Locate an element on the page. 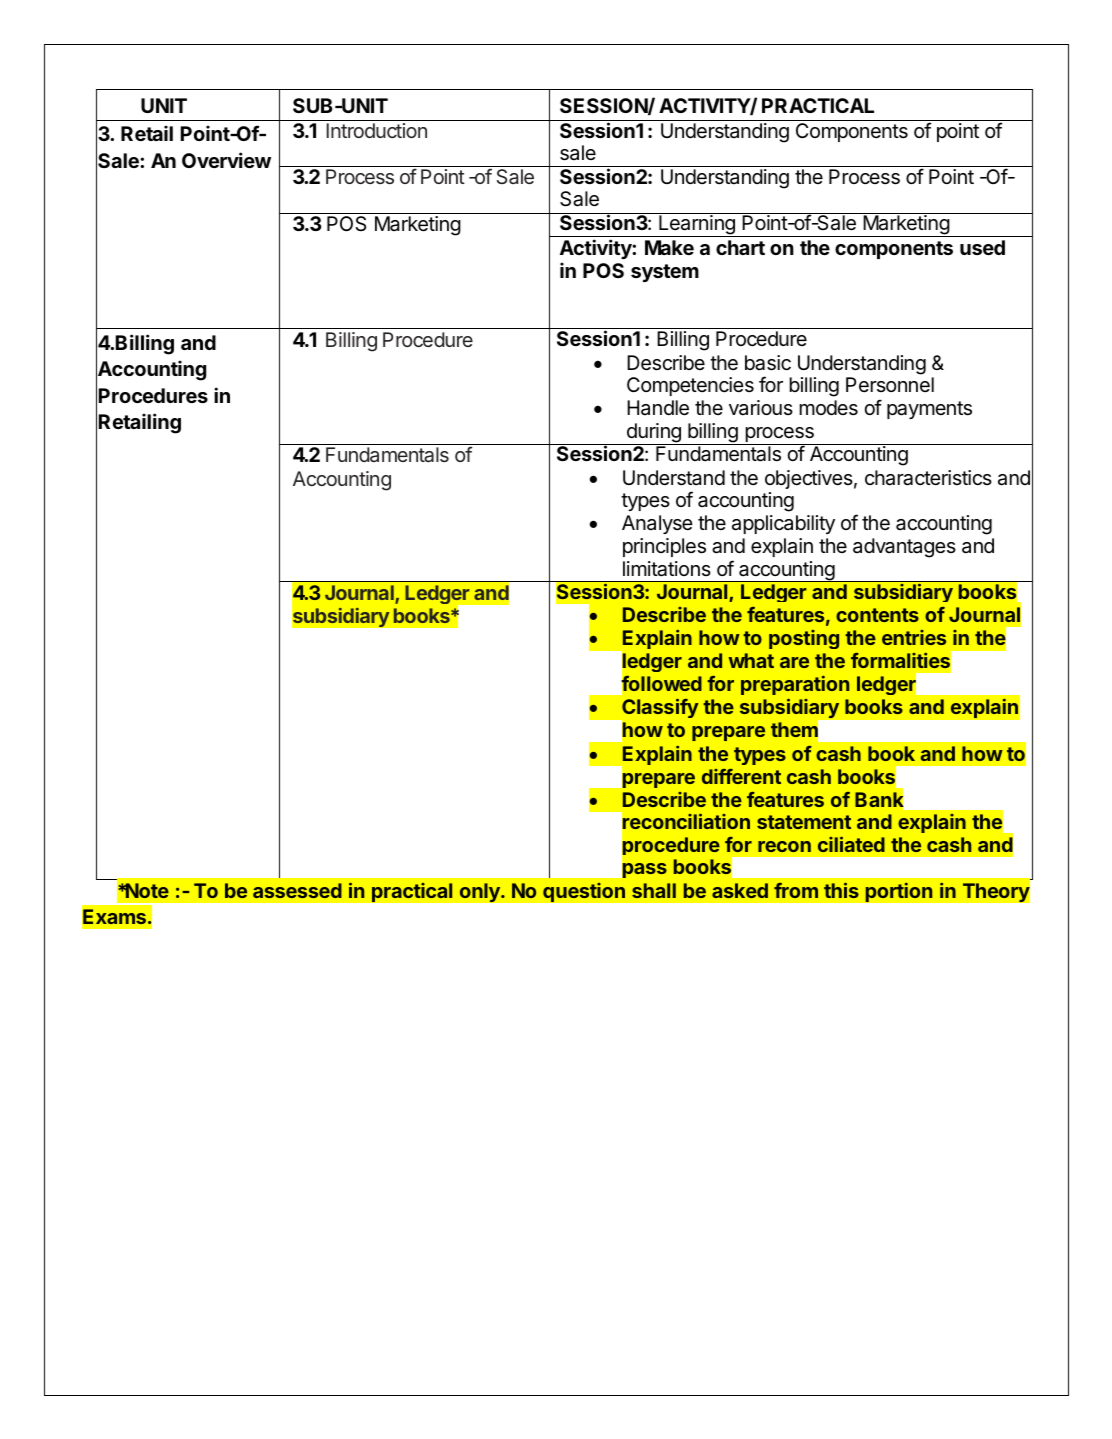 Image resolution: width=1112 pixels, height=1439 pixels. principles is located at coordinates (664, 547).
